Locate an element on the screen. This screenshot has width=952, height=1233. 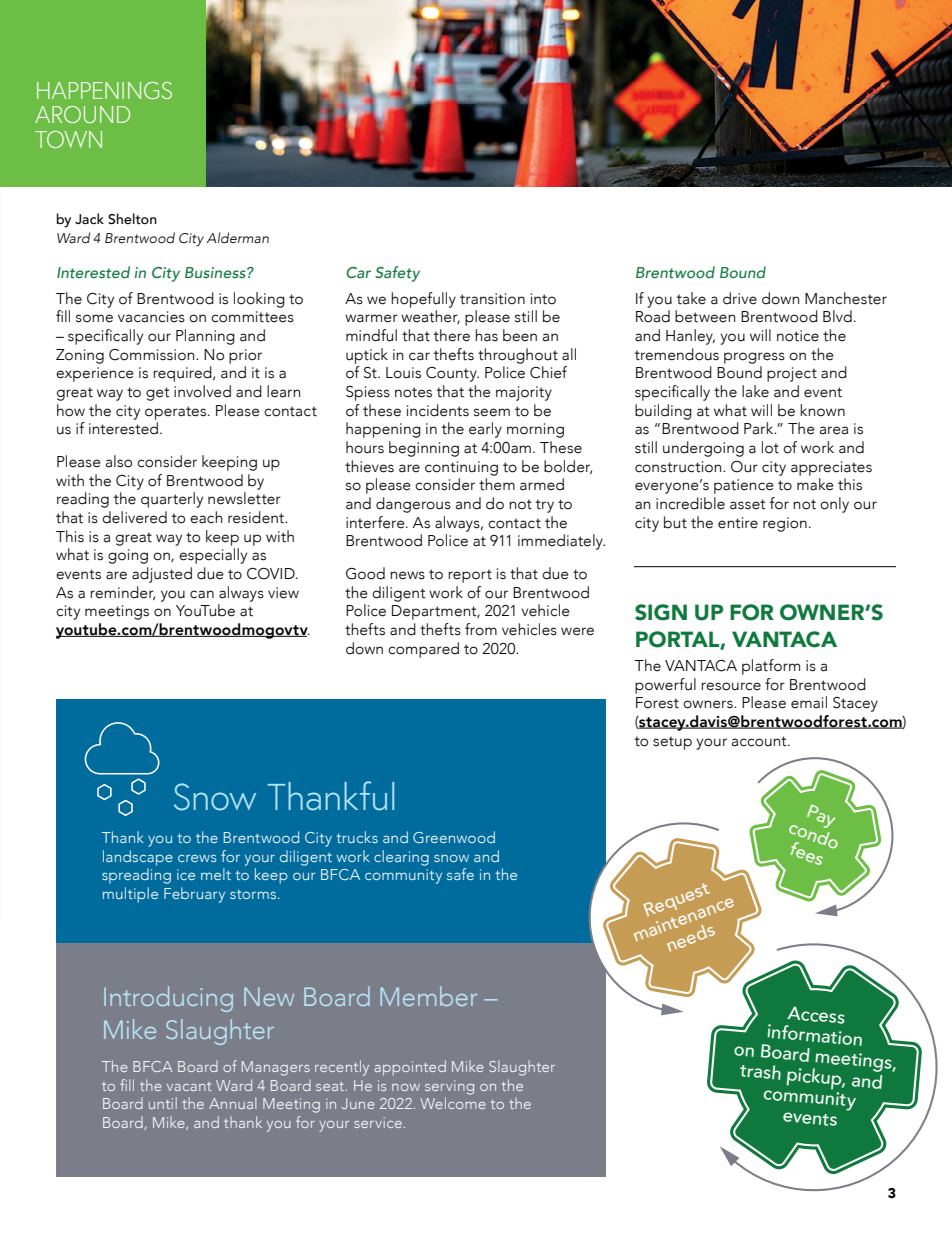
setup is located at coordinates (672, 743).
